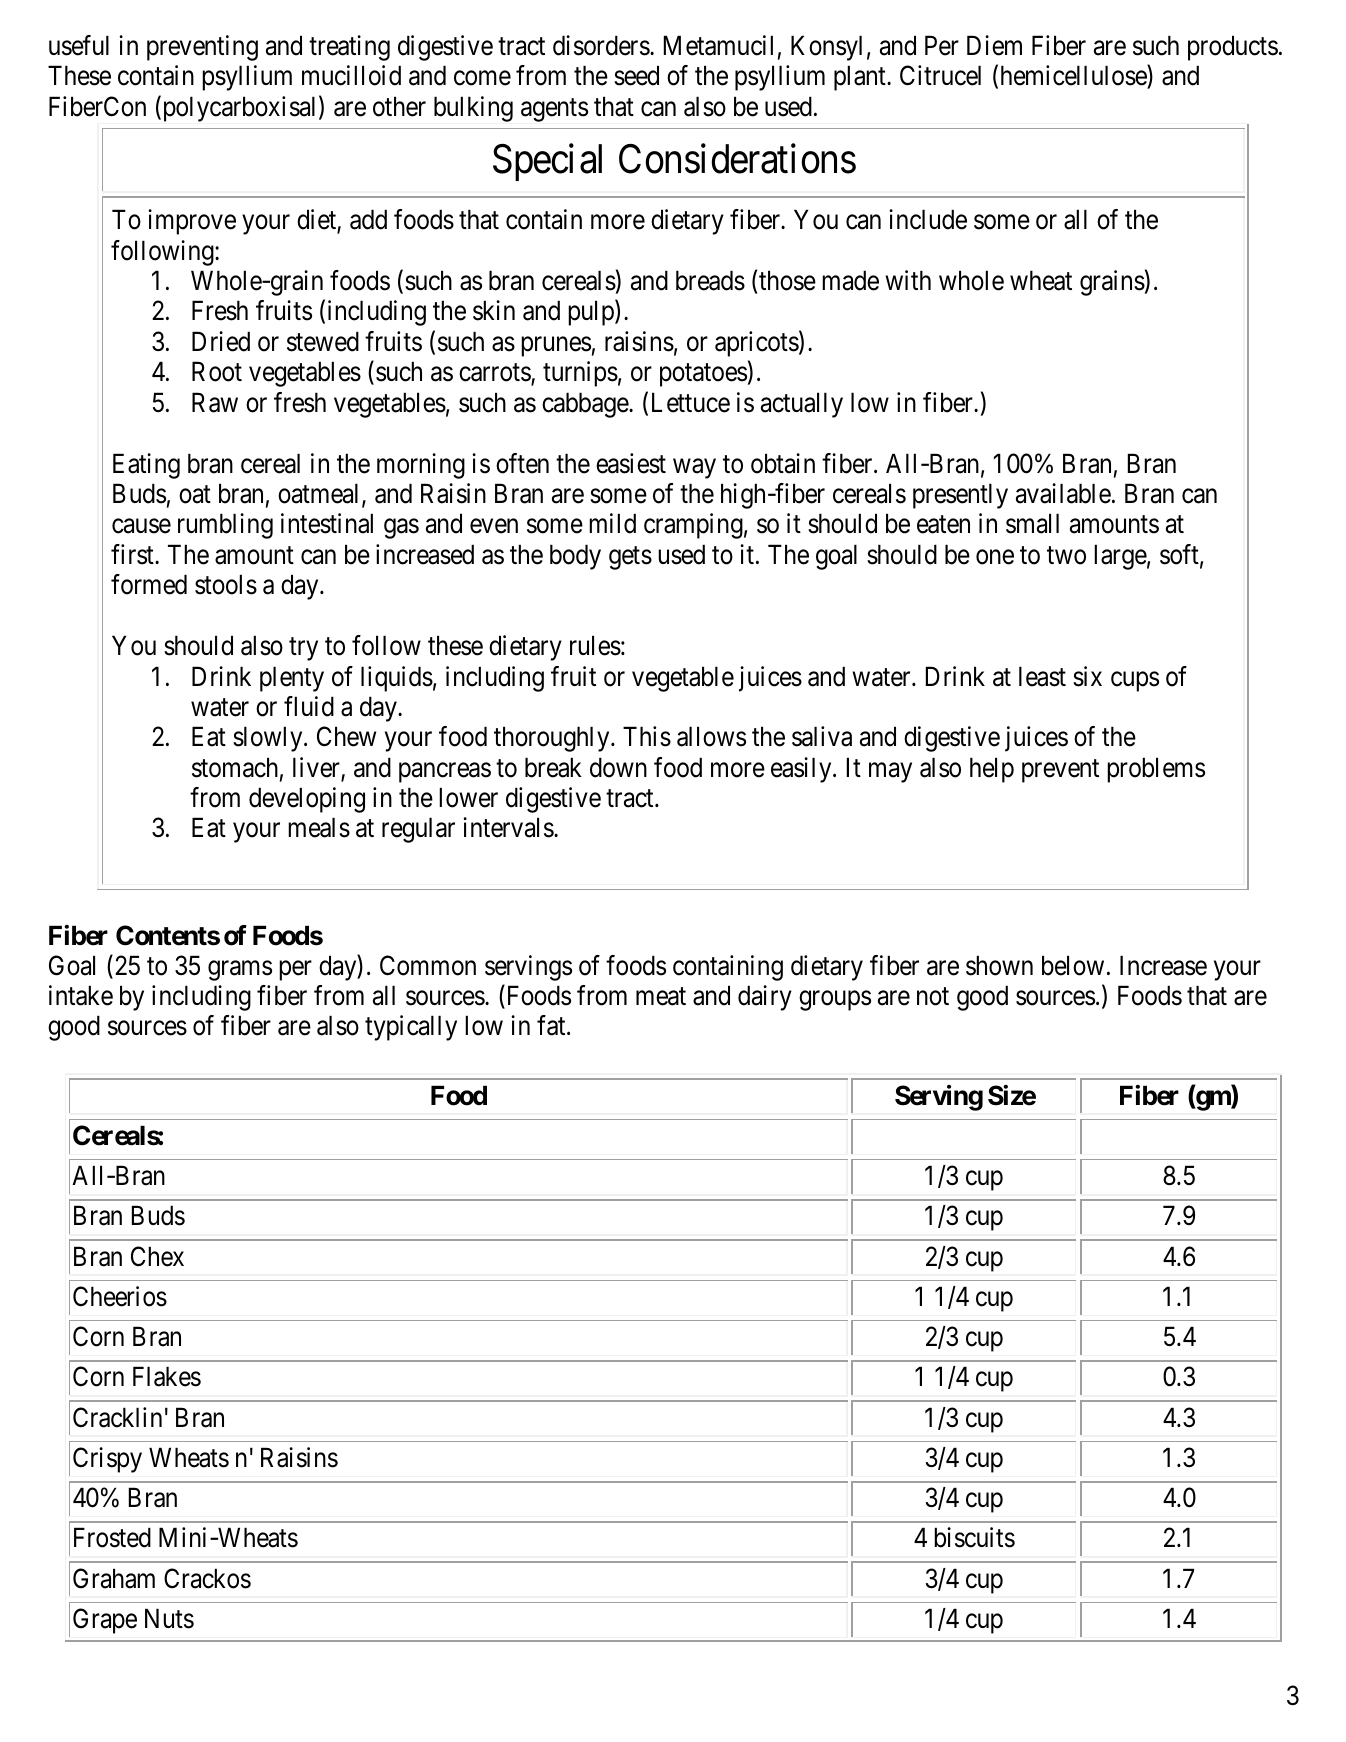 The height and width of the document is (1742, 1346). What do you see at coordinates (292, 679) in the document?
I see `plenty` at bounding box center [292, 679].
